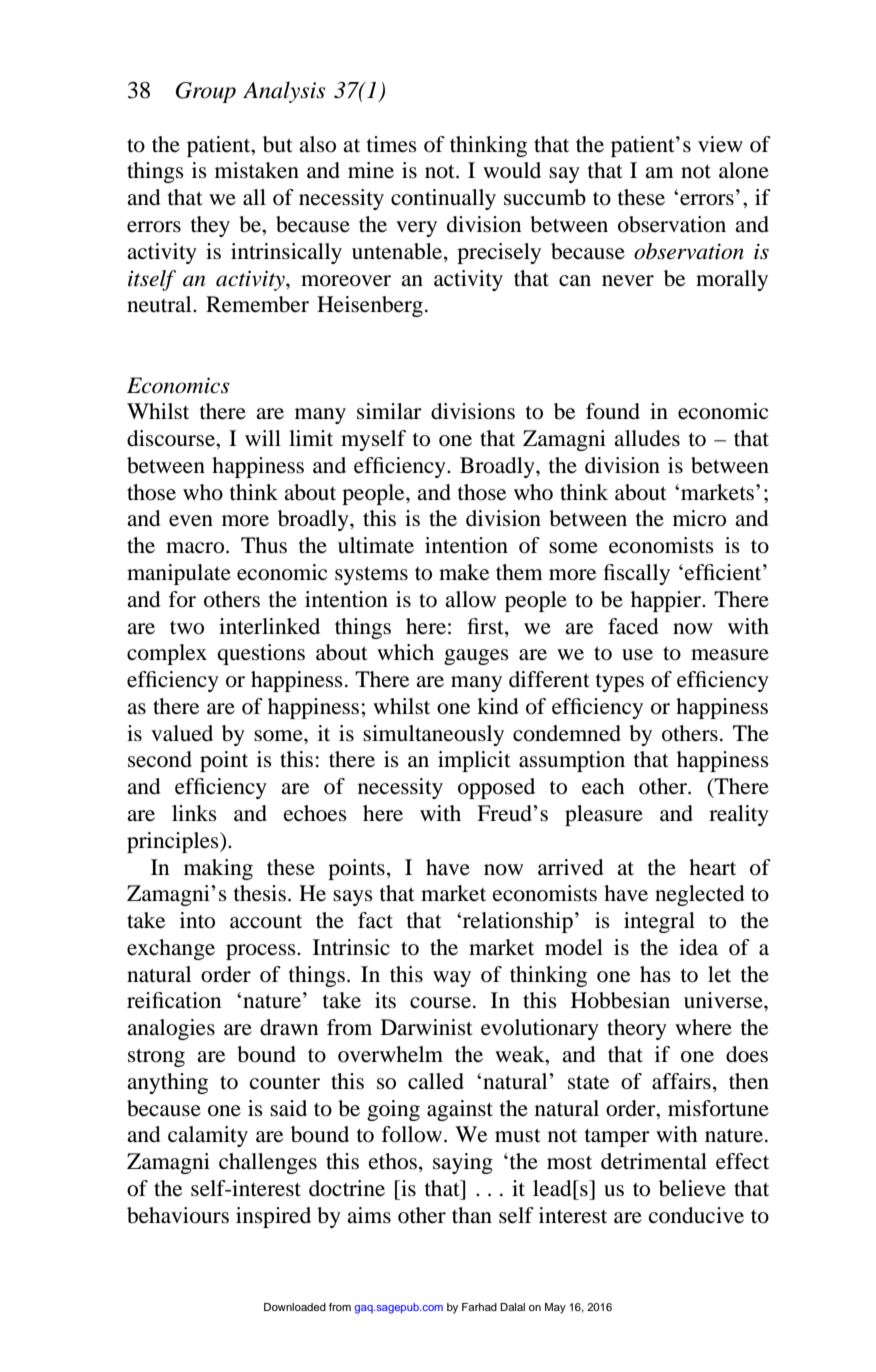  Describe the element at coordinates (273, 1217) in the document. I see `inspired` at that location.
